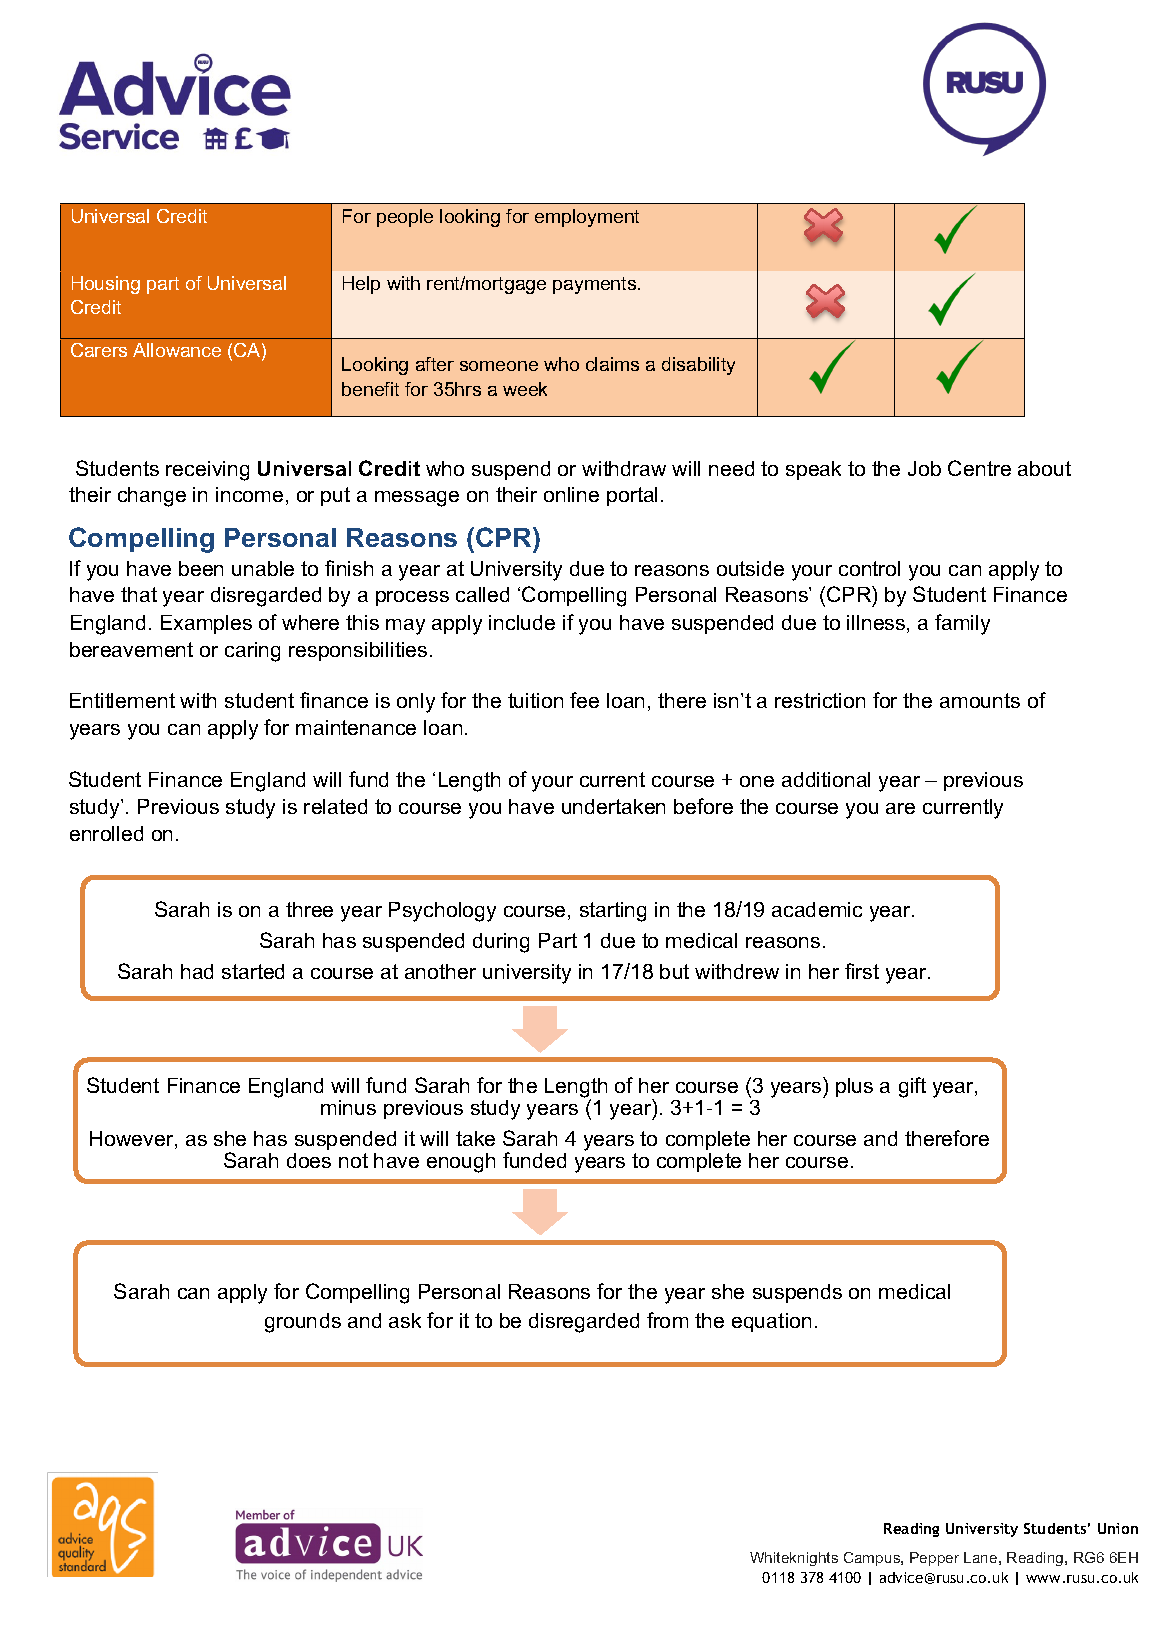 Image resolution: width=1153 pixels, height=1631 pixels. I want to click on gift, so click(912, 1087).
